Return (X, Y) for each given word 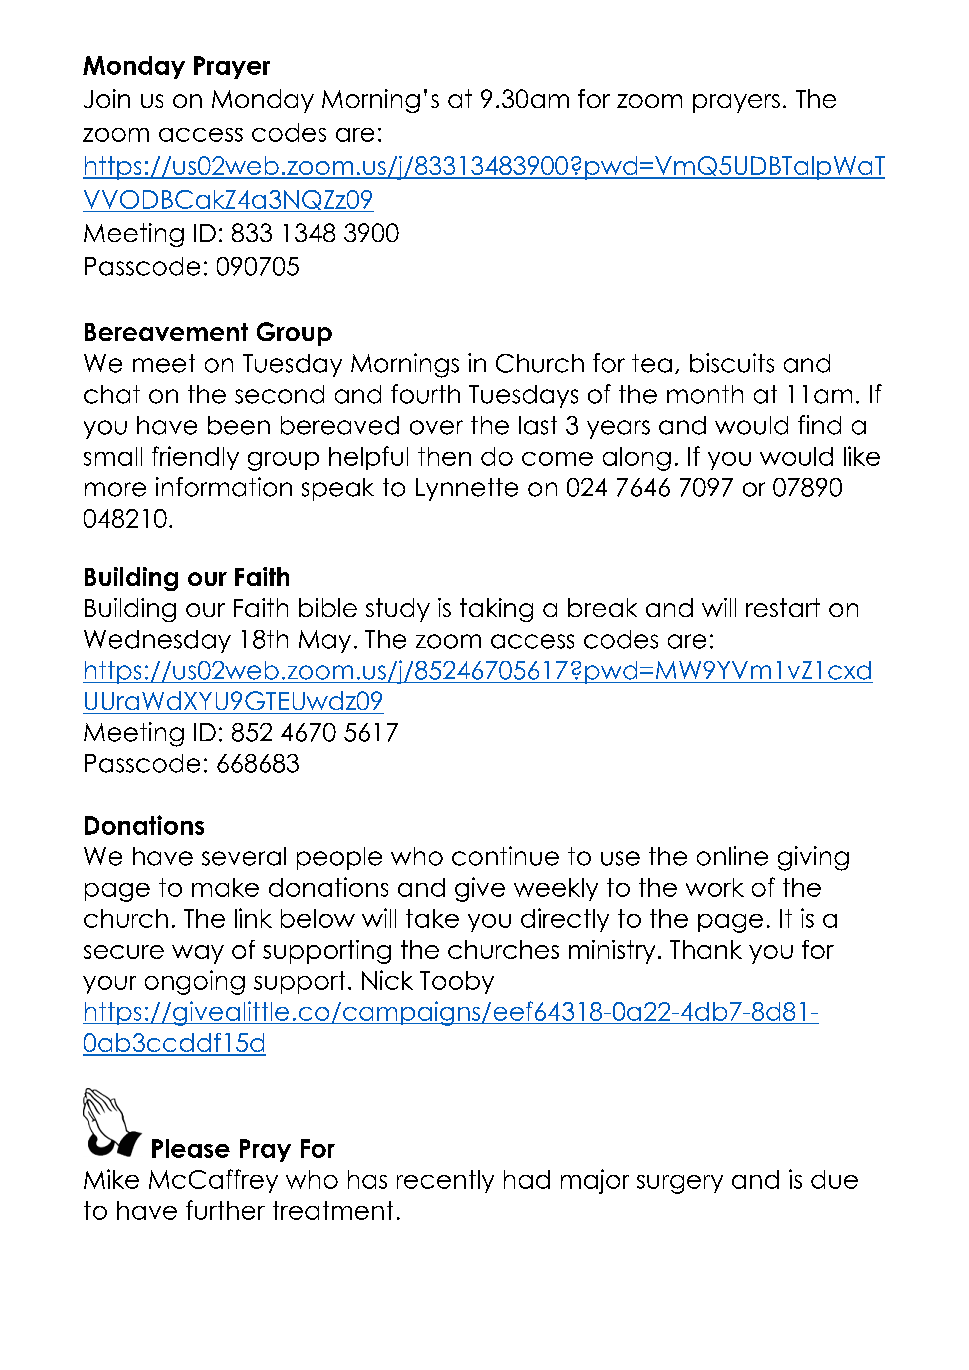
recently (445, 1181)
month (705, 394)
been (239, 425)
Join (107, 98)
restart (783, 607)
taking (496, 610)
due (834, 1179)
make (225, 887)
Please (191, 1148)
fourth (425, 394)
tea (652, 363)
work (715, 887)
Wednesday (157, 641)
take (432, 918)
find (819, 425)
